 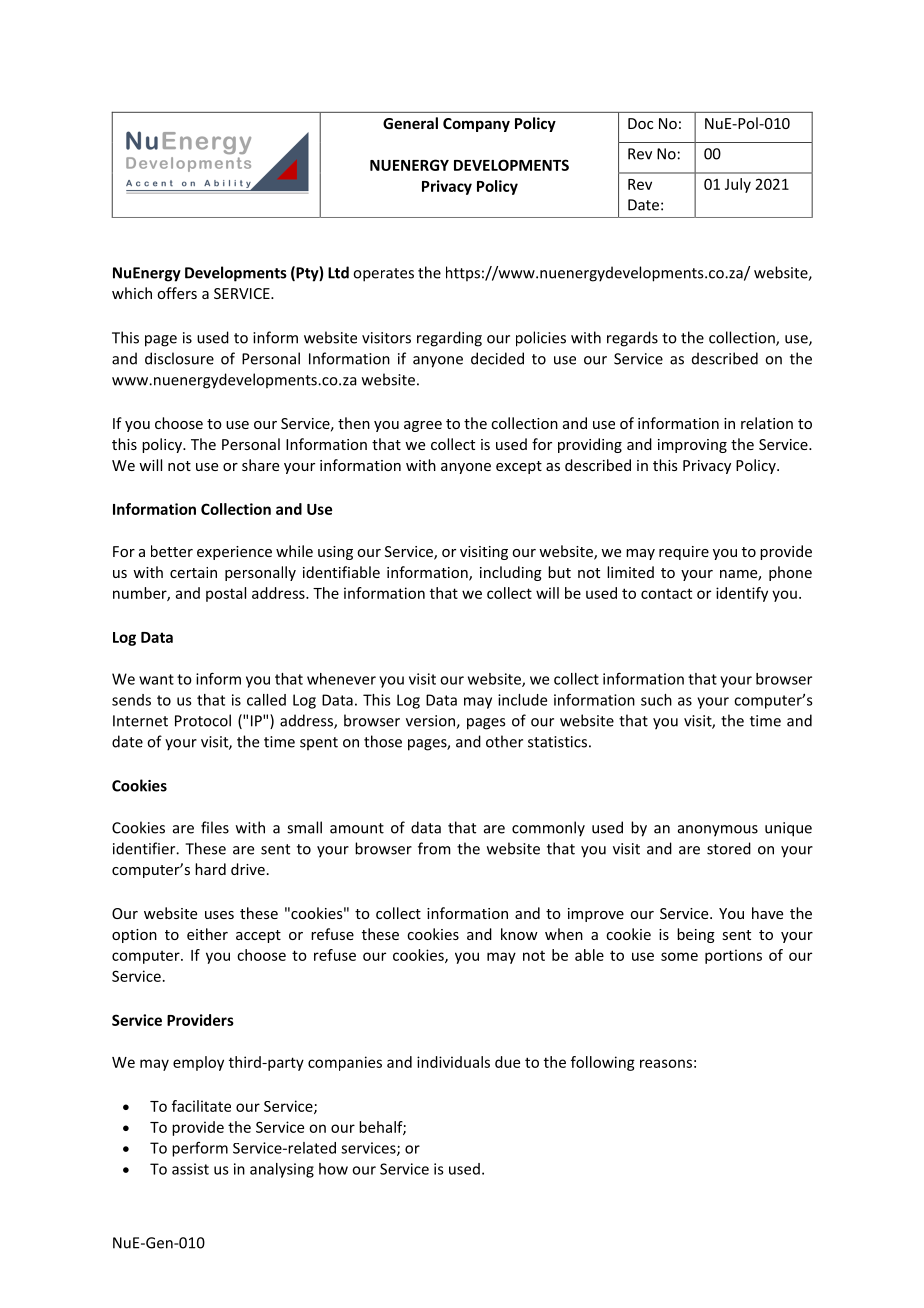 What do you see at coordinates (177, 293) in the screenshot?
I see `offers` at bounding box center [177, 293].
